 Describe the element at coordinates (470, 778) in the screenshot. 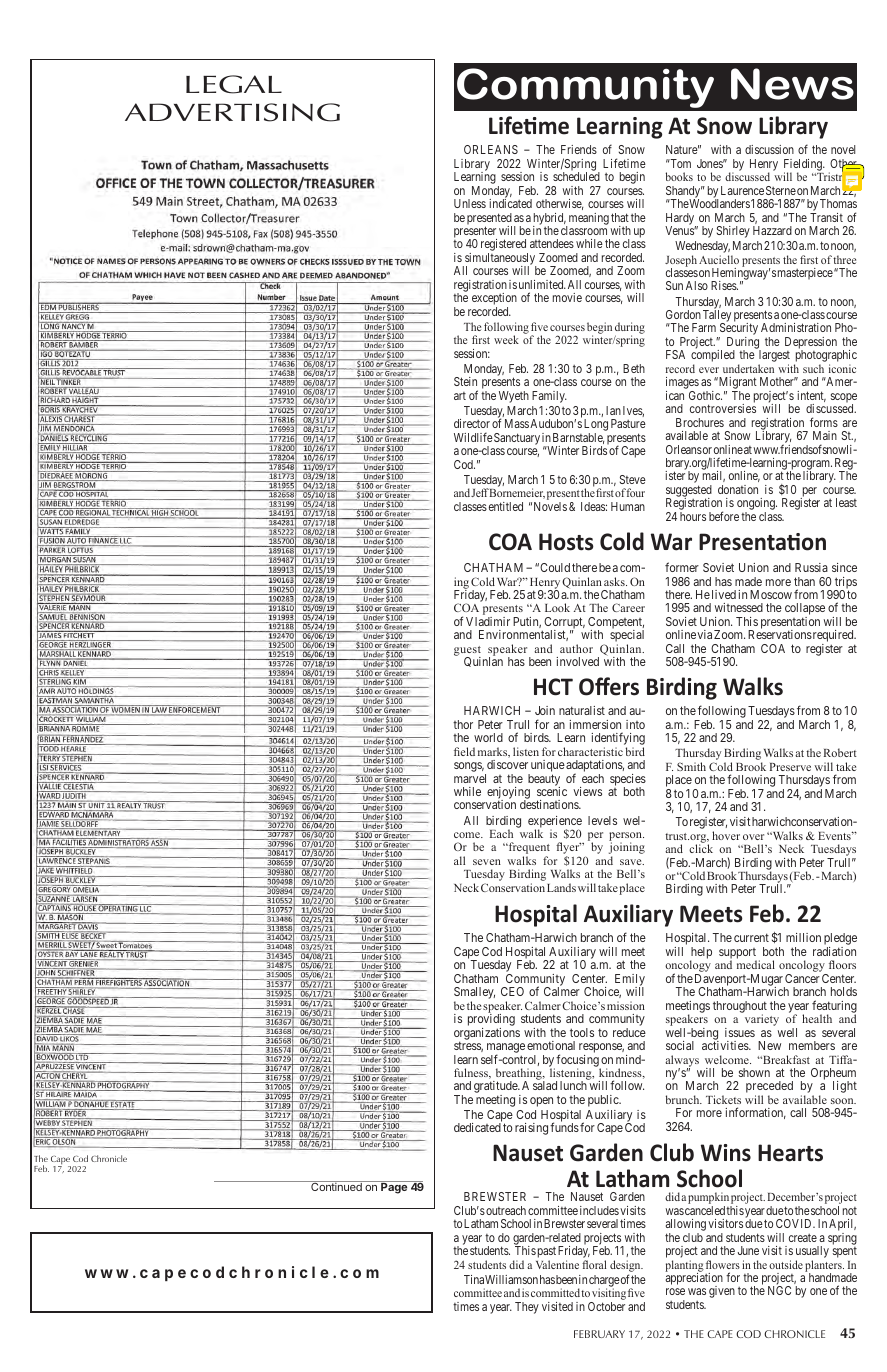

I see `marvel` at that location.
